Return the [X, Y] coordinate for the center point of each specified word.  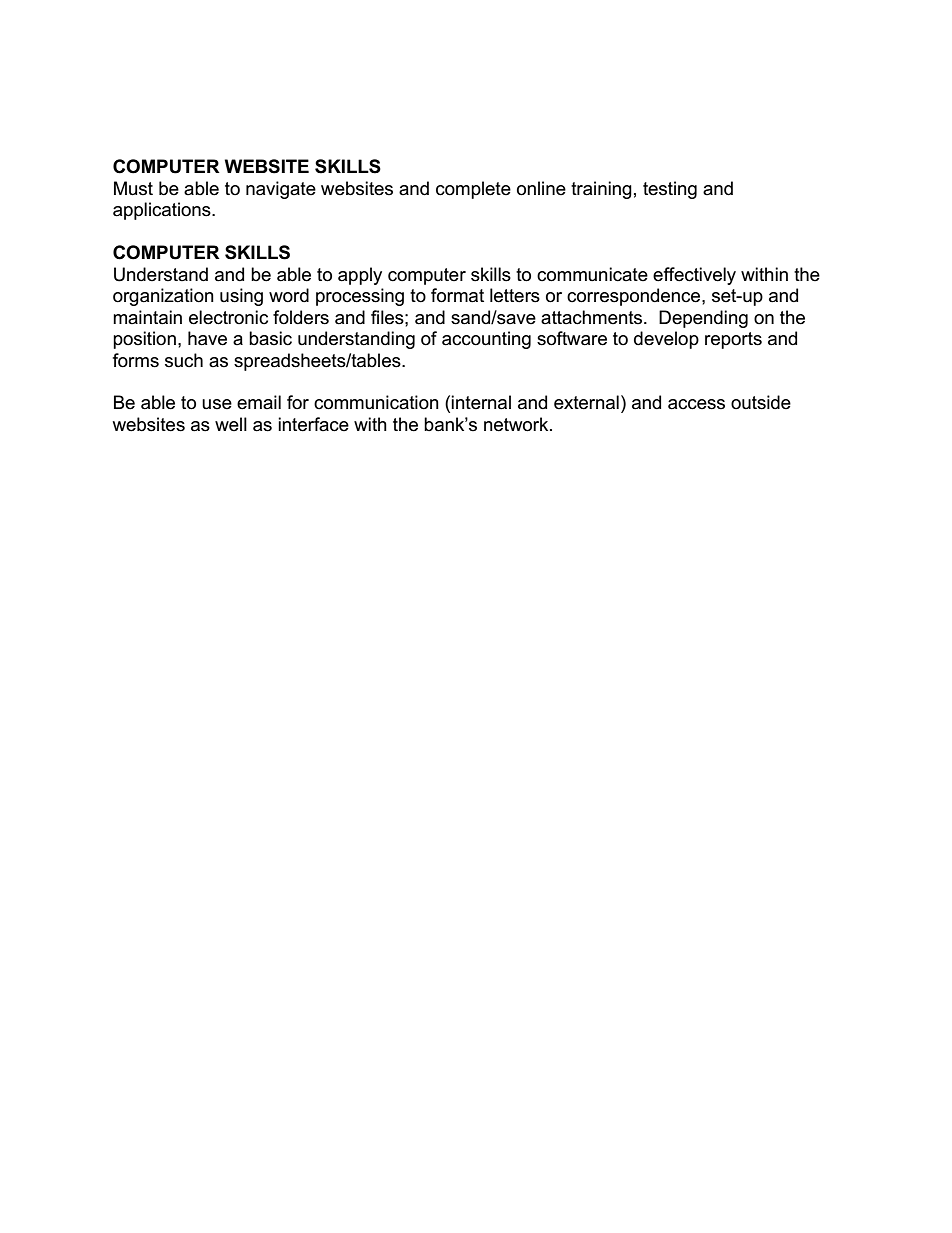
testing [670, 190]
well [231, 424]
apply [360, 276]
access [696, 404]
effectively [694, 276]
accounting [486, 340]
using [241, 297]
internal [481, 402]
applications [163, 211]
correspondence [635, 297]
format [457, 295]
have [207, 338]
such [184, 360]
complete [473, 190]
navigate [281, 190]
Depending [703, 319]
